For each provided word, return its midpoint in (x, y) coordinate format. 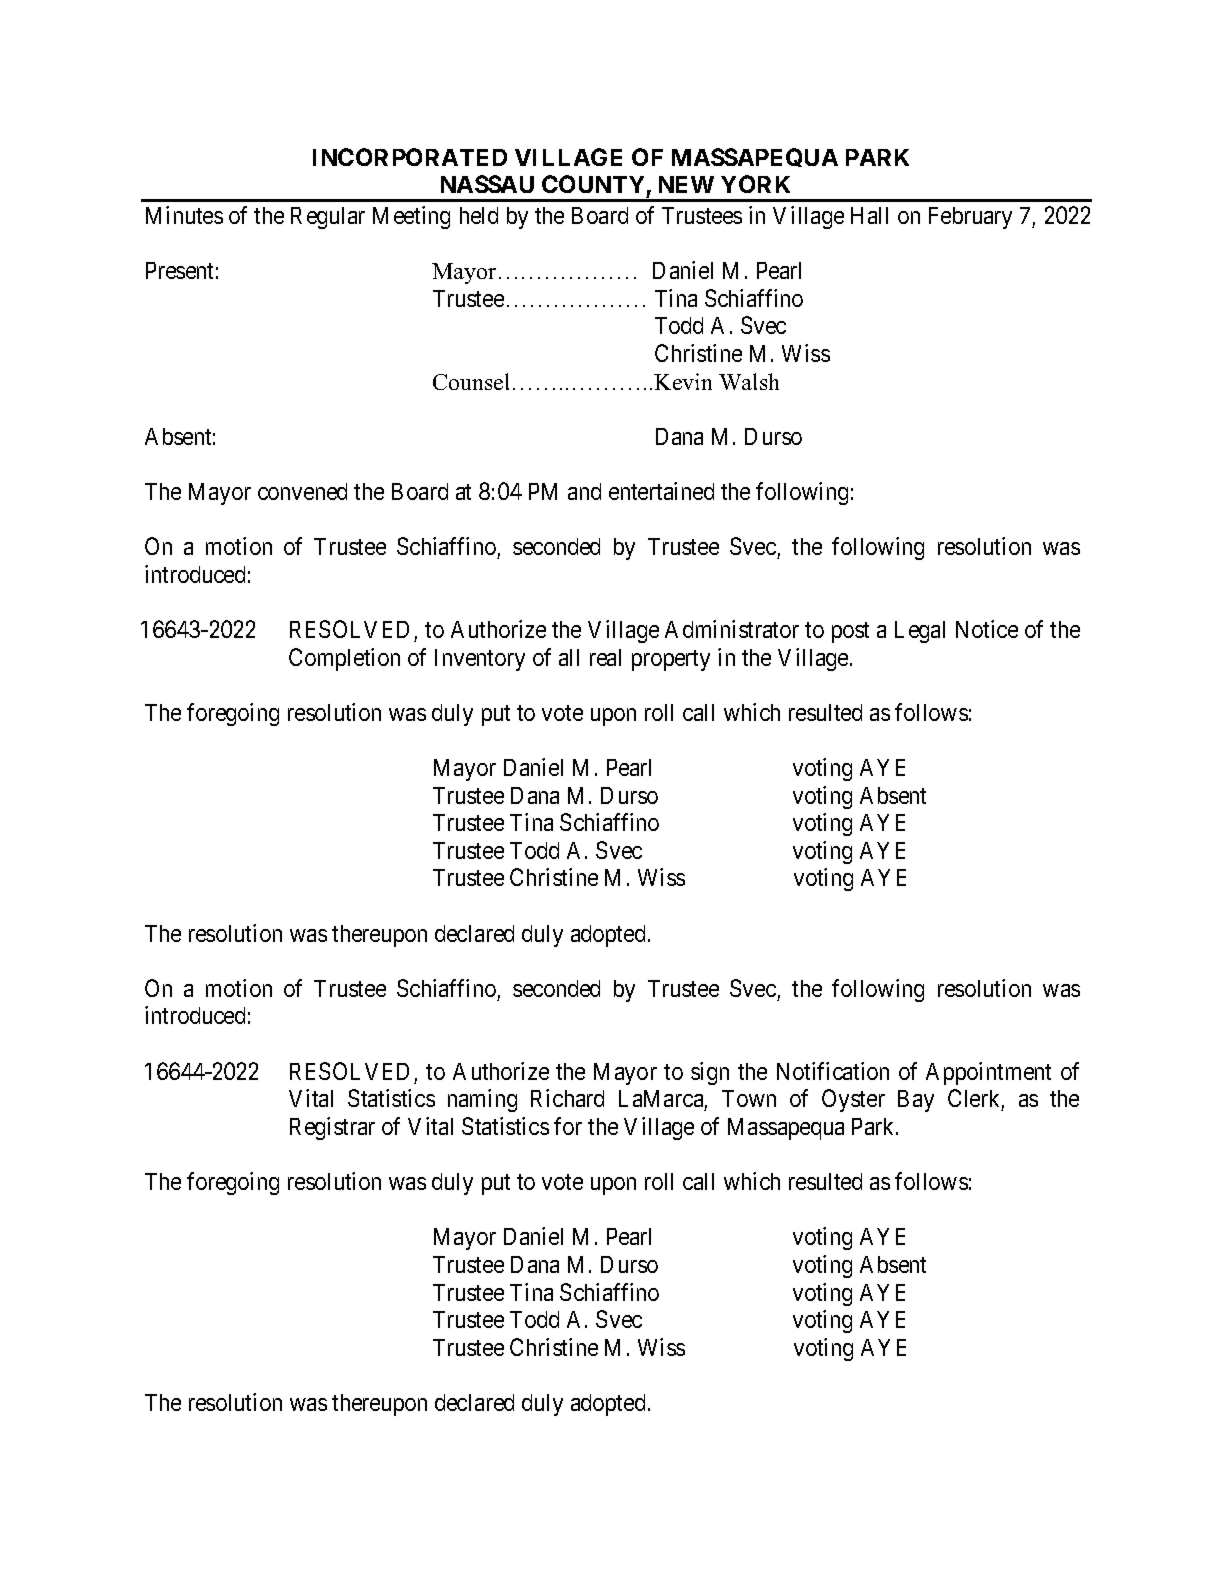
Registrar (332, 1128)
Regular (328, 218)
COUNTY (593, 184)
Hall (869, 215)
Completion (344, 659)
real (605, 657)
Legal (920, 632)
